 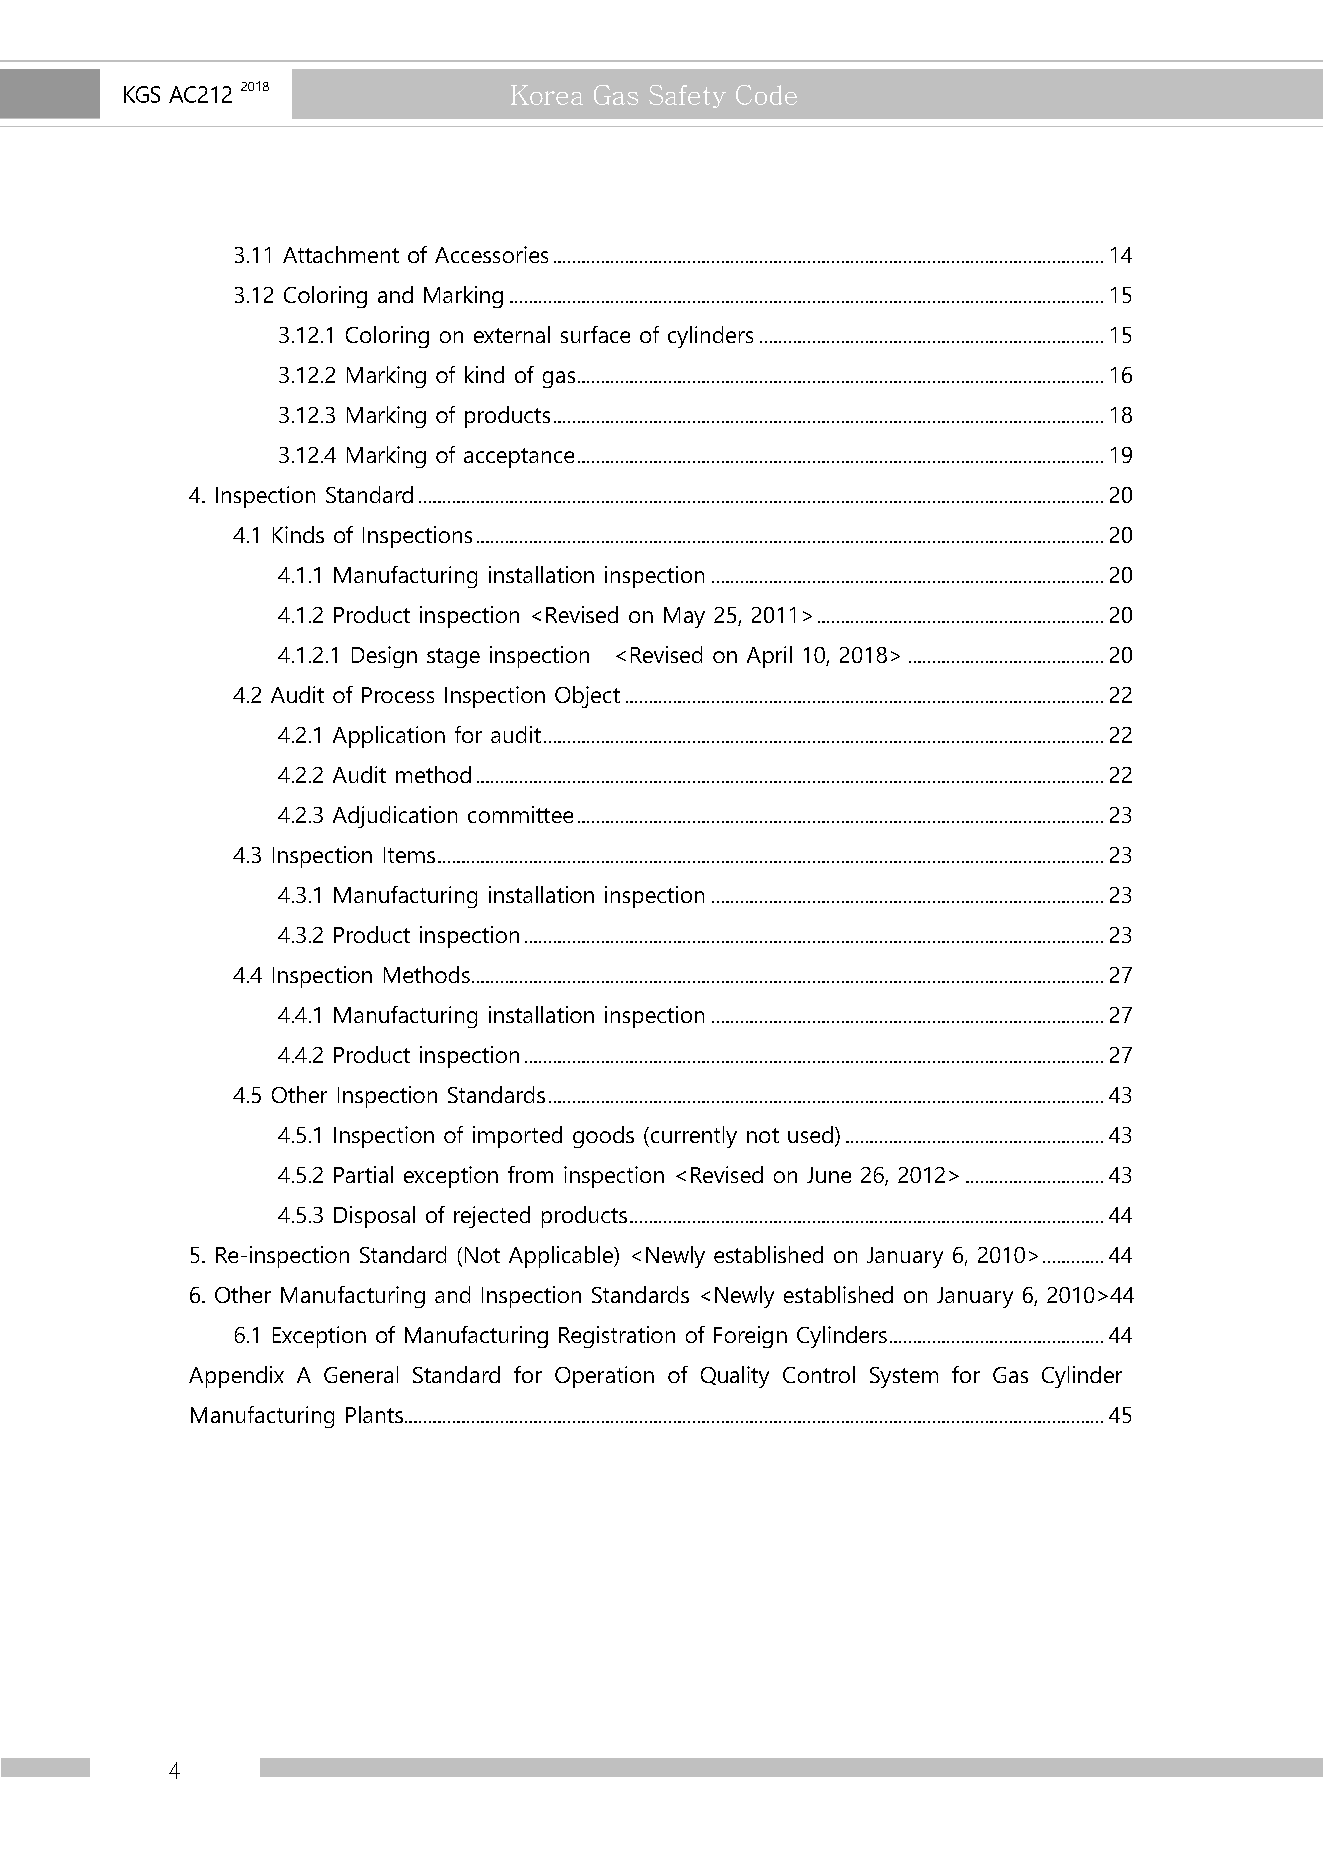 I want to click on April, so click(x=769, y=657).
